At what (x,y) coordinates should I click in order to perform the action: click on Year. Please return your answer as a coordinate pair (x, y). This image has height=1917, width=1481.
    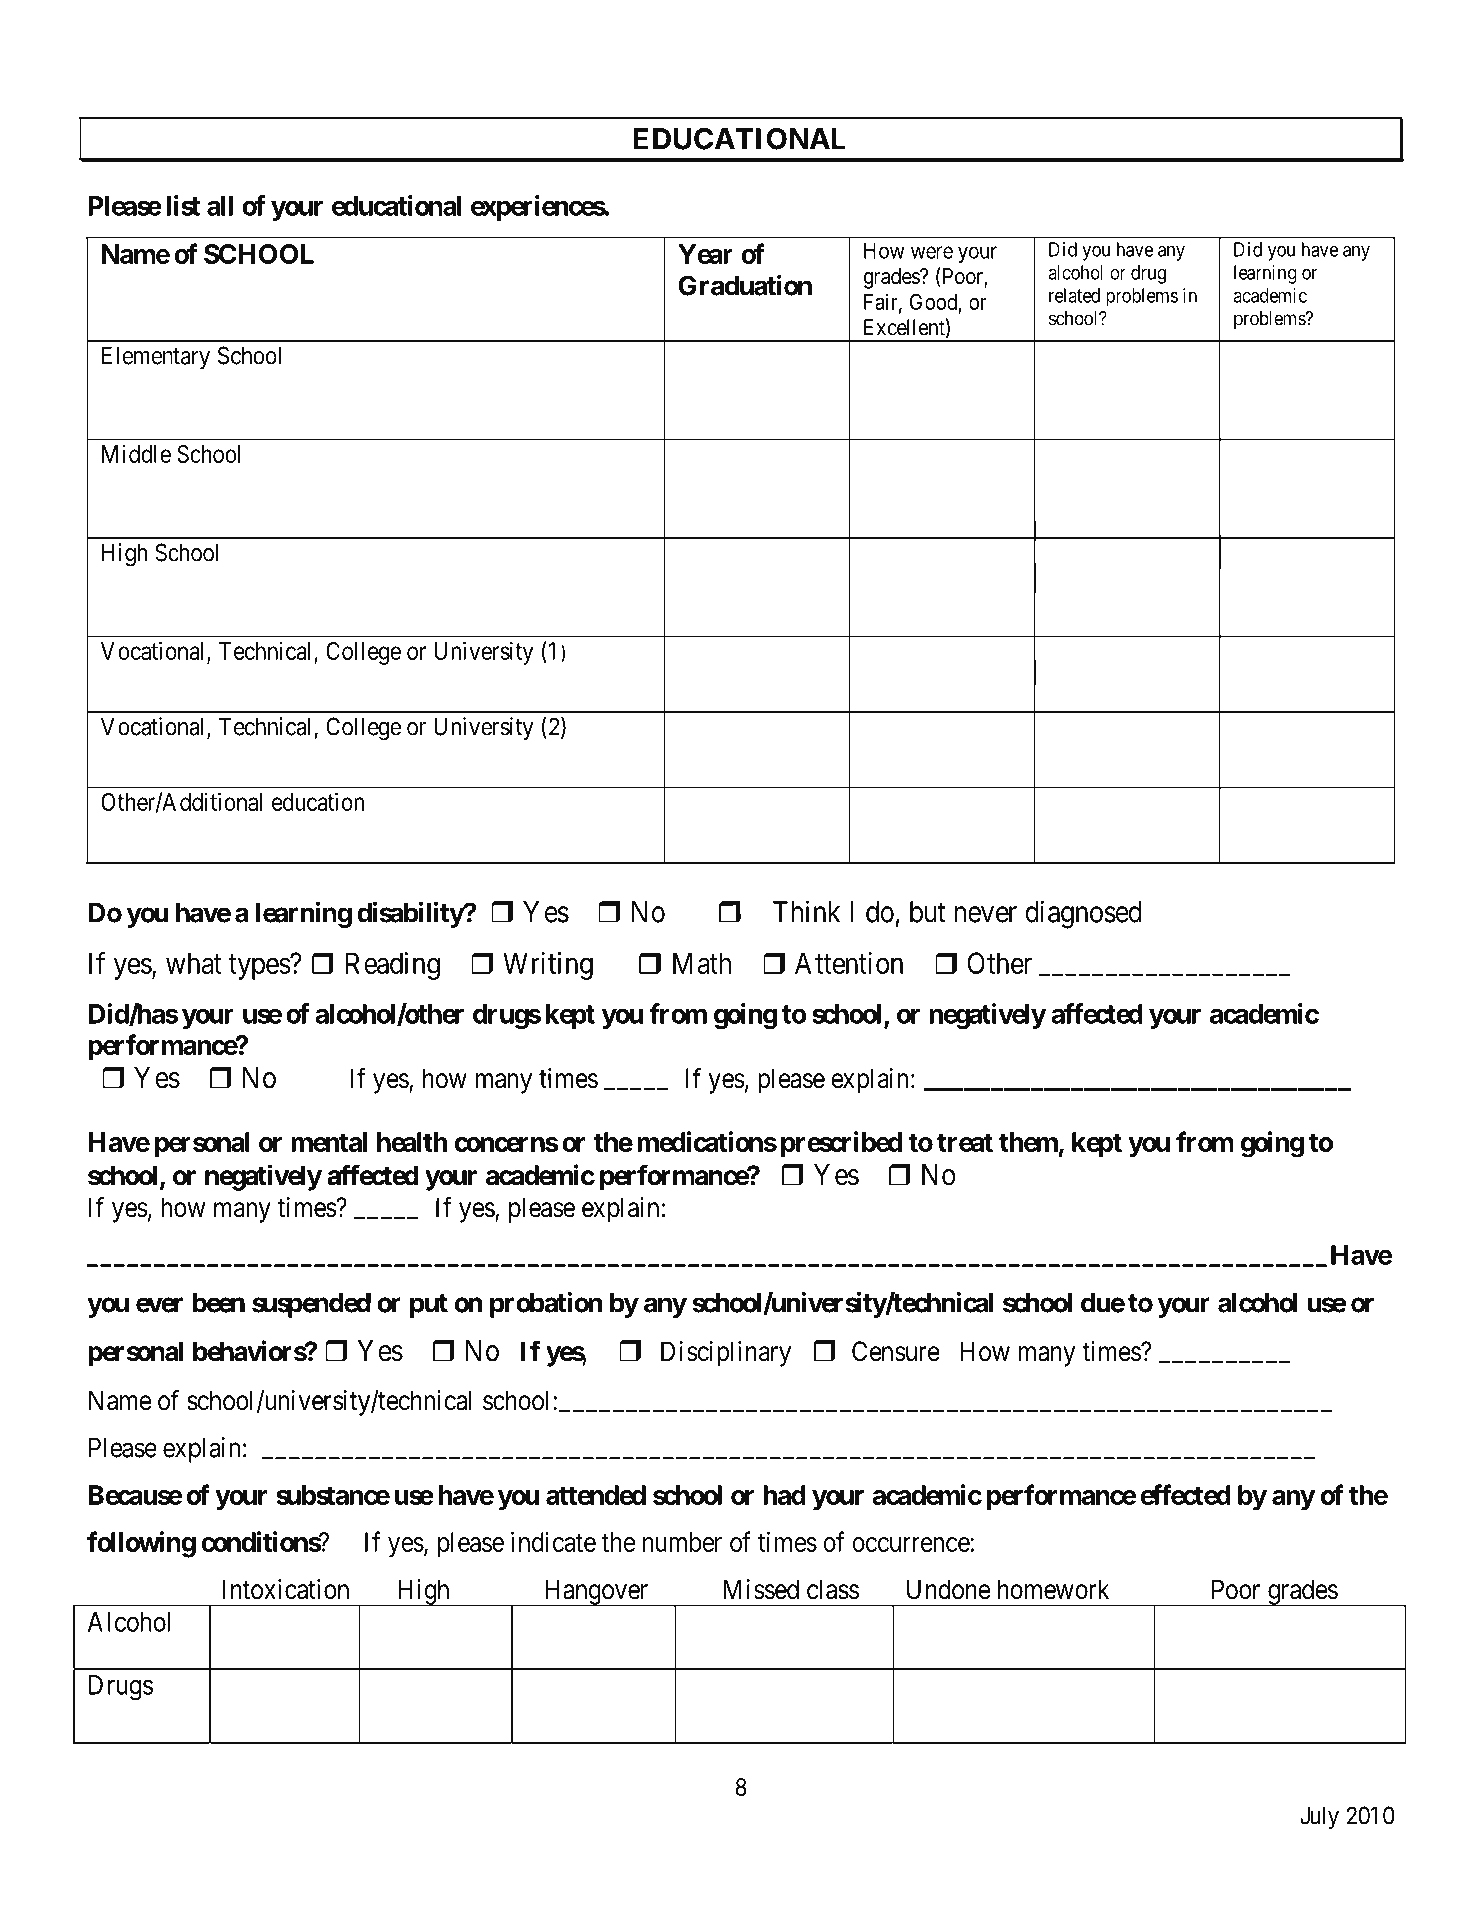
    Looking at the image, I should click on (705, 254).
